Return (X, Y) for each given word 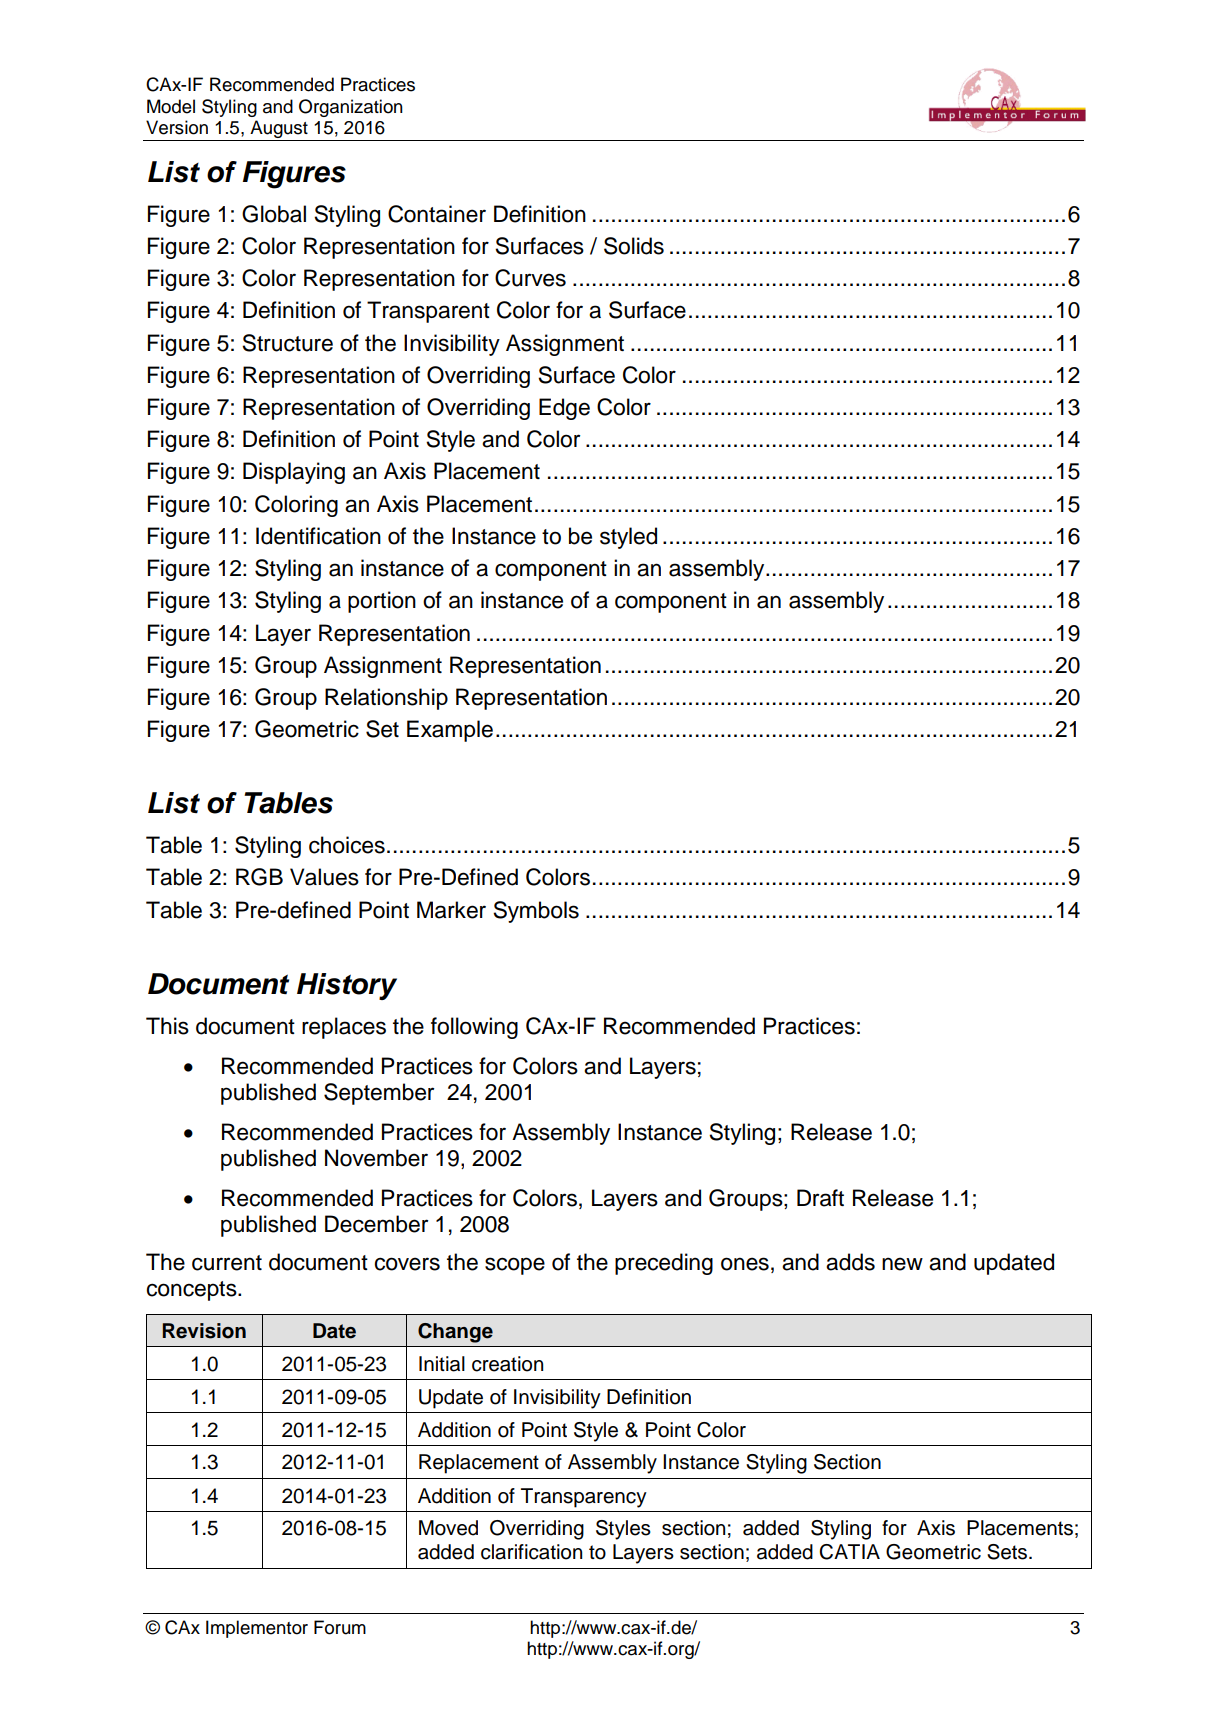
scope (515, 1266)
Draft (820, 1198)
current (227, 1263)
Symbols (536, 912)
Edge (564, 409)
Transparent (428, 312)
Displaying (294, 473)
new (902, 1264)
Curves (530, 278)
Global (274, 214)
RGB (259, 877)
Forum (340, 1627)
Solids (634, 246)
